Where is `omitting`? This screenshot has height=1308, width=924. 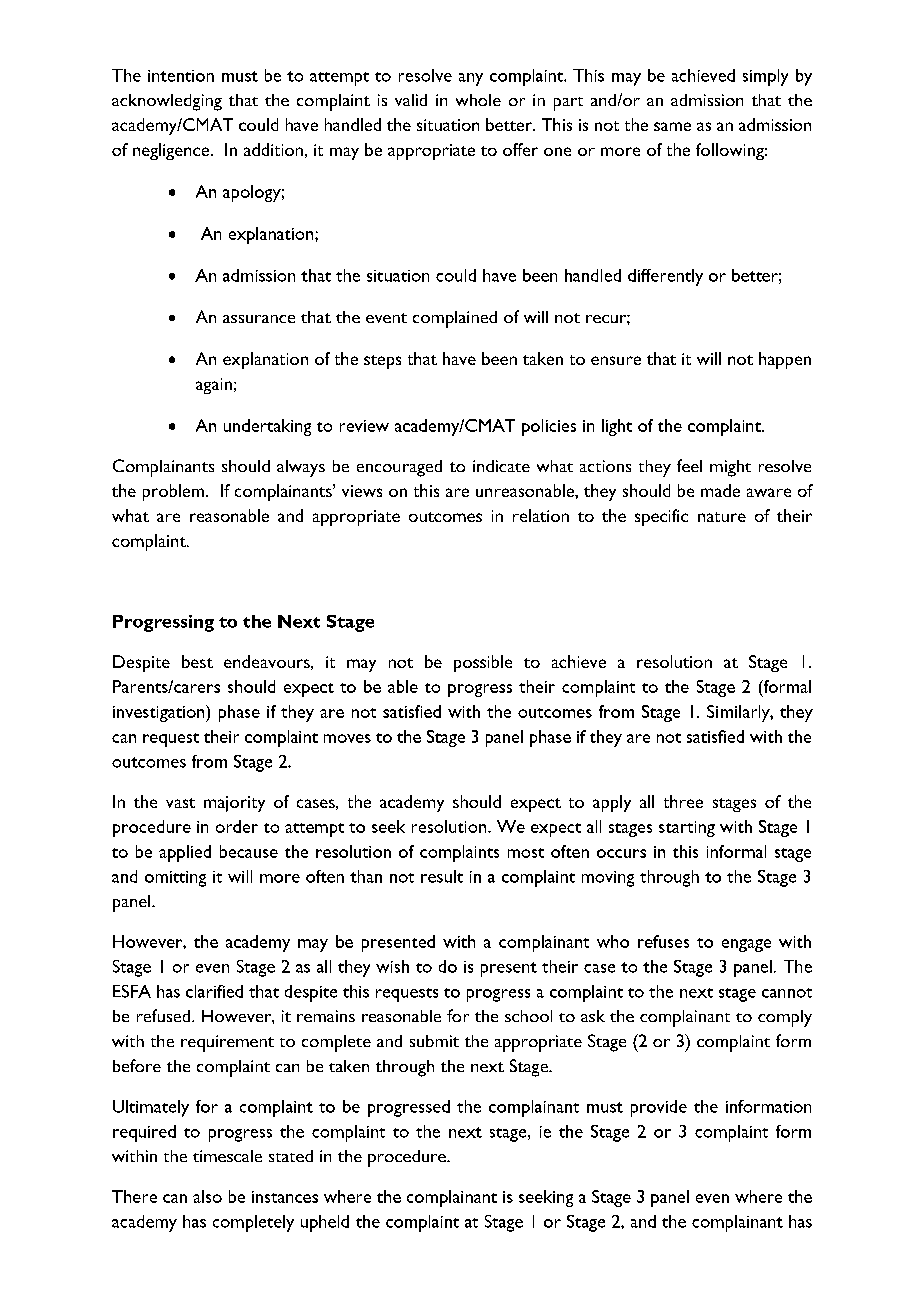 omitting is located at coordinates (175, 879).
